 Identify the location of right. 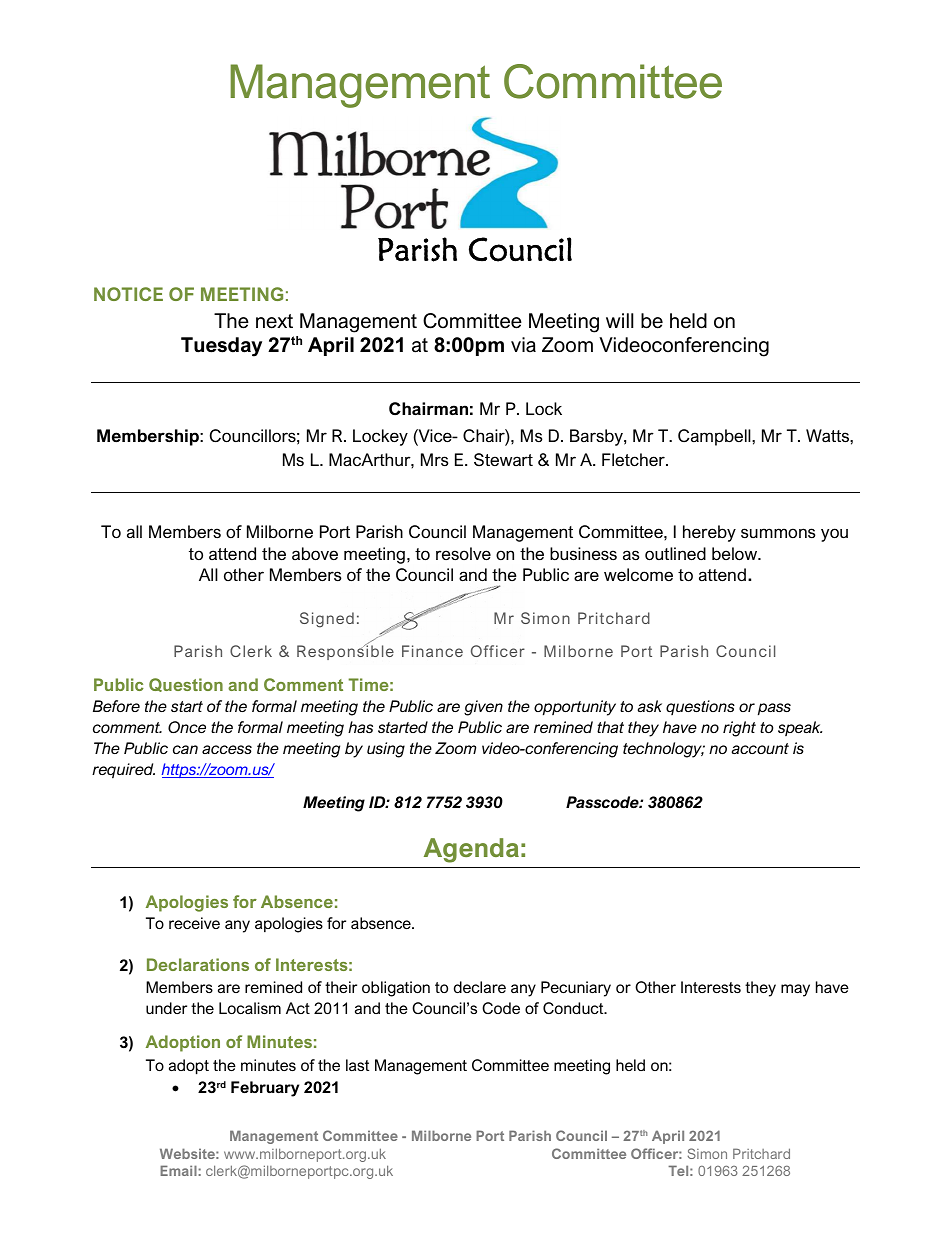
(739, 729).
